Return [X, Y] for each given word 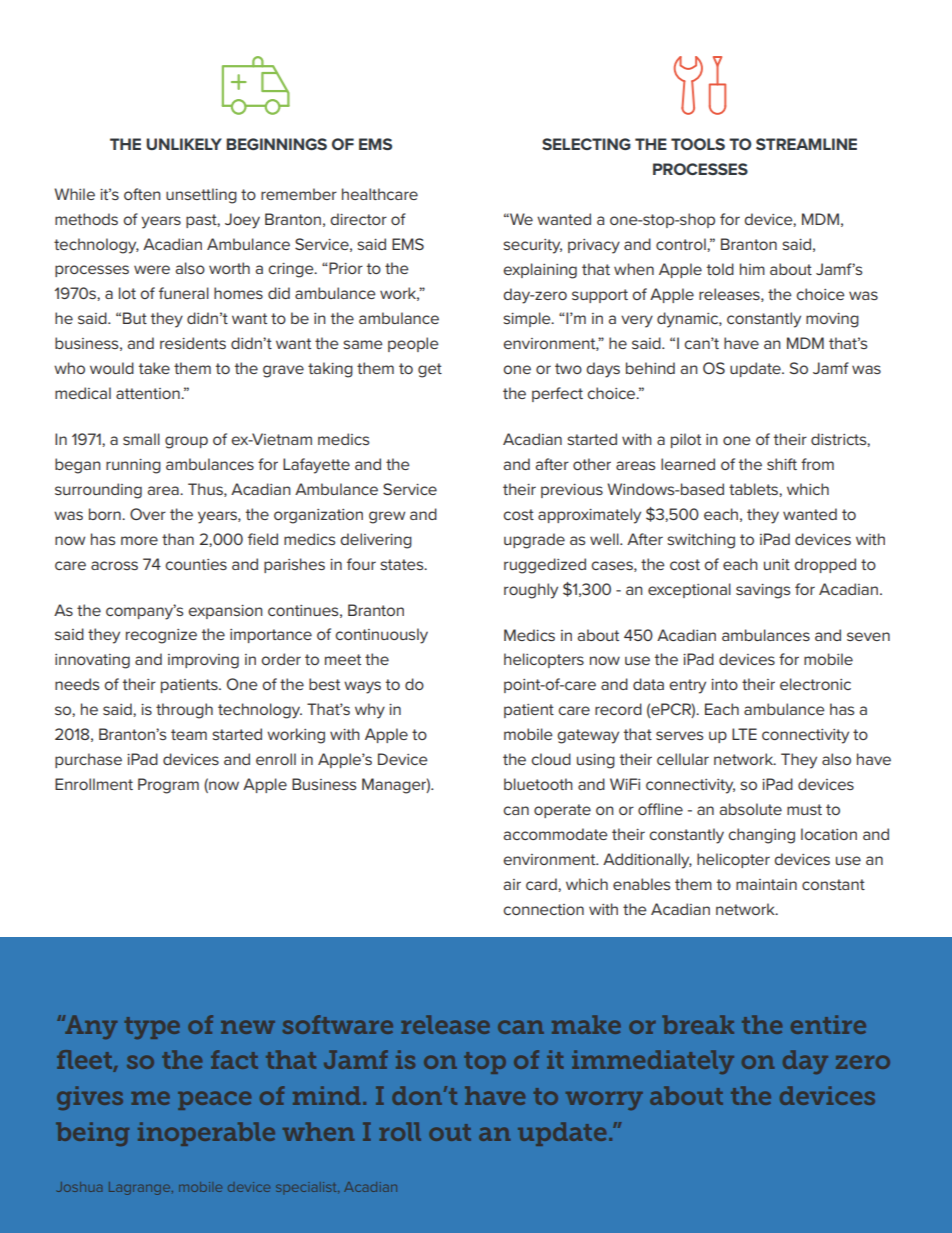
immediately [653, 1062]
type [152, 1028]
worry [604, 1100]
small [141, 439]
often [142, 194]
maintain [766, 884]
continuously [381, 636]
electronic [815, 684]
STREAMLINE [806, 144]
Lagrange [141, 1188]
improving [203, 661]
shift [782, 464]
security [532, 246]
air [512, 884]
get [430, 370]
